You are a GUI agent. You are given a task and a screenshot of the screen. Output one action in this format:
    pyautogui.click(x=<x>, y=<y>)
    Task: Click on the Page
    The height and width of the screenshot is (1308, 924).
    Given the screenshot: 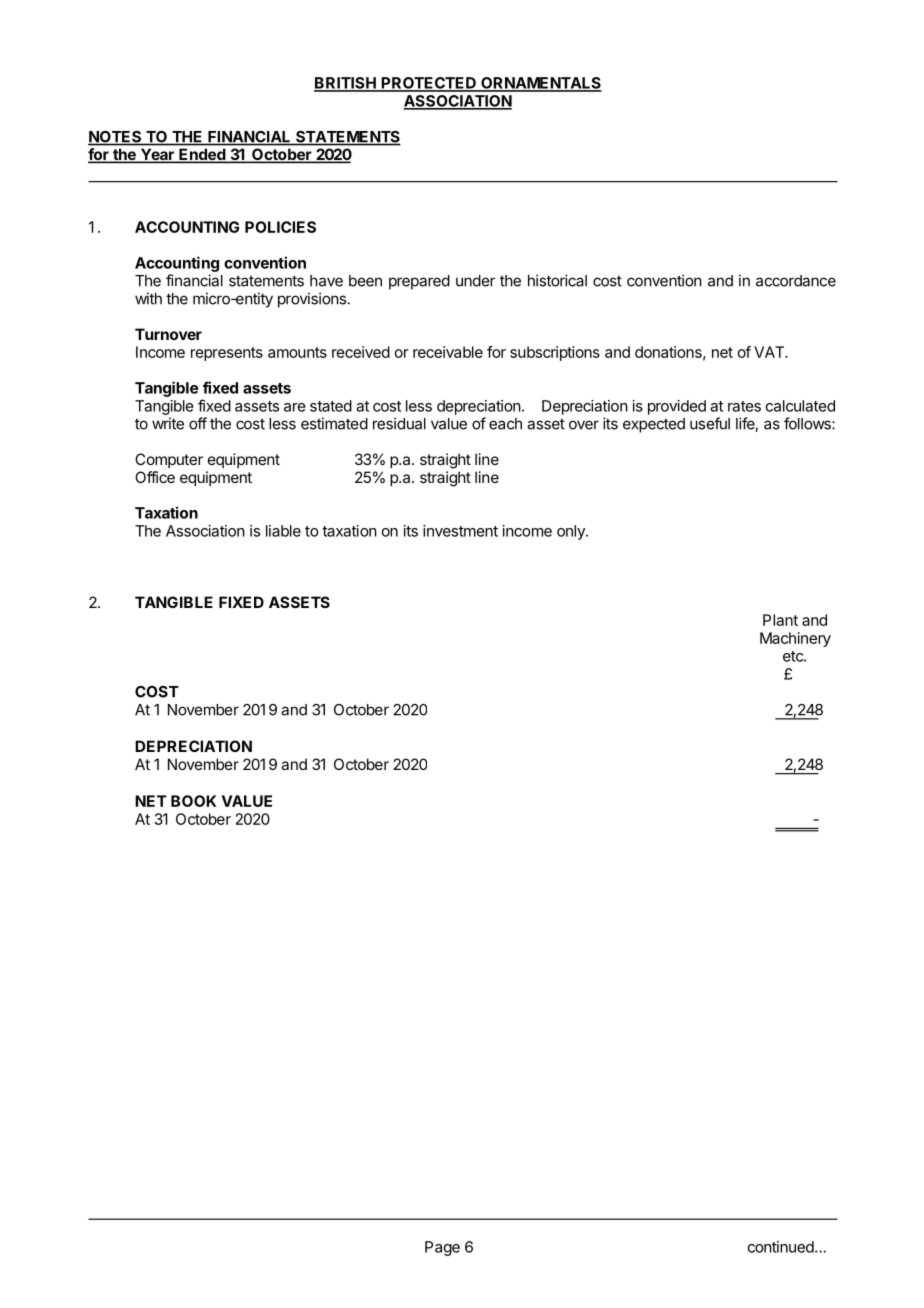 What is the action you would take?
    pyautogui.click(x=442, y=1248)
